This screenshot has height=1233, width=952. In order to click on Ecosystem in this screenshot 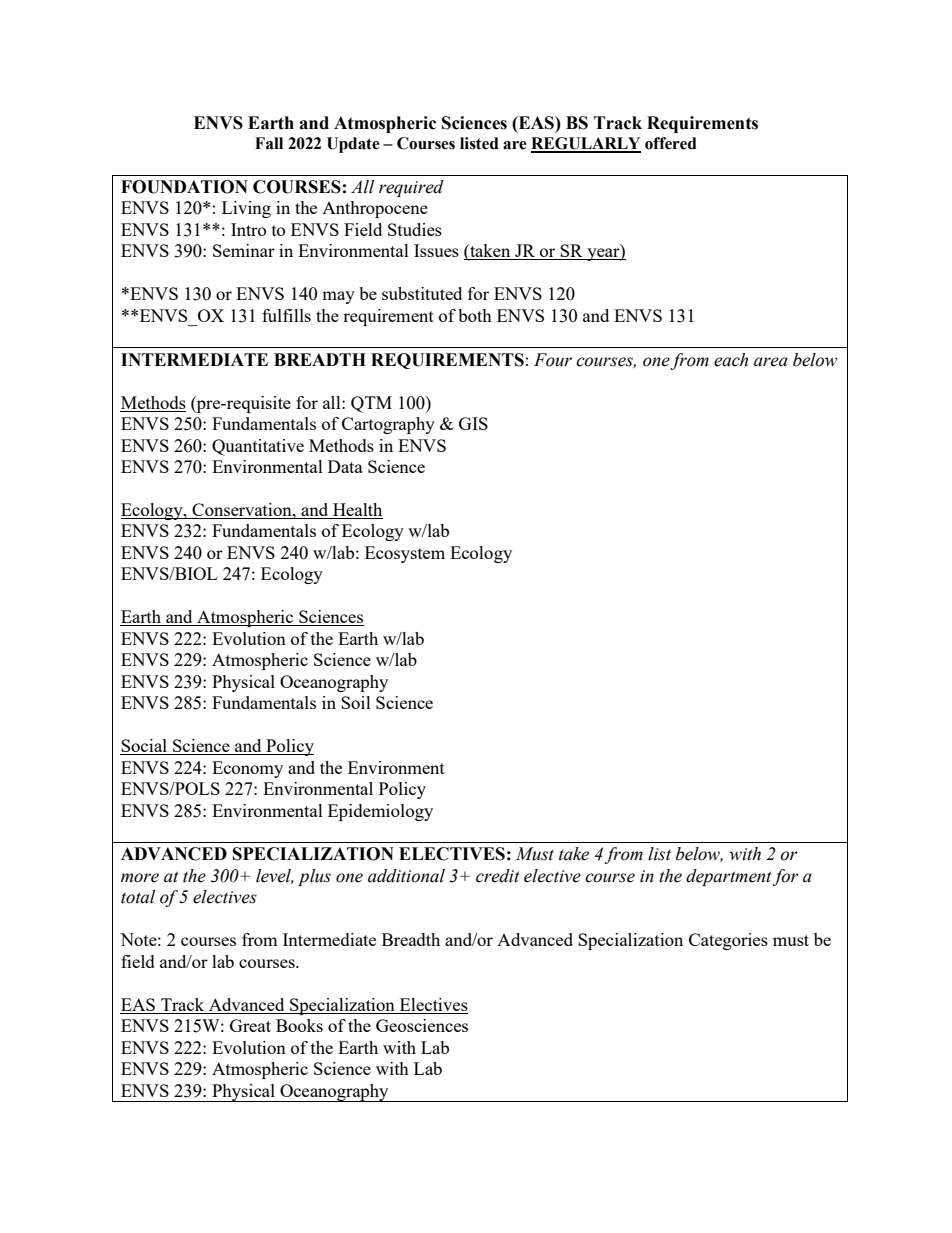, I will do `click(405, 554)`.
